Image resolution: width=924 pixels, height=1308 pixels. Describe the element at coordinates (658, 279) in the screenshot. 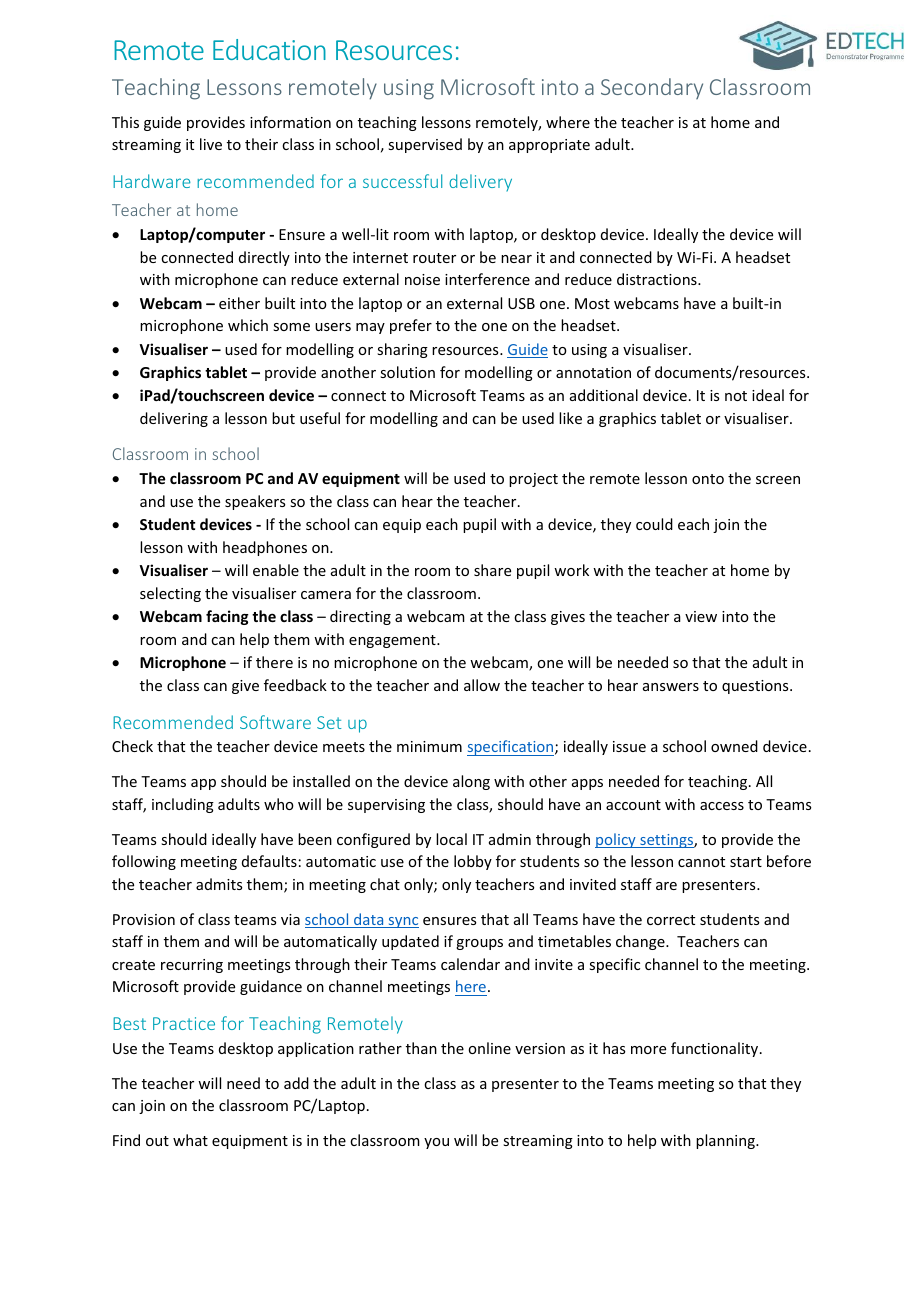

I see `distractions` at that location.
